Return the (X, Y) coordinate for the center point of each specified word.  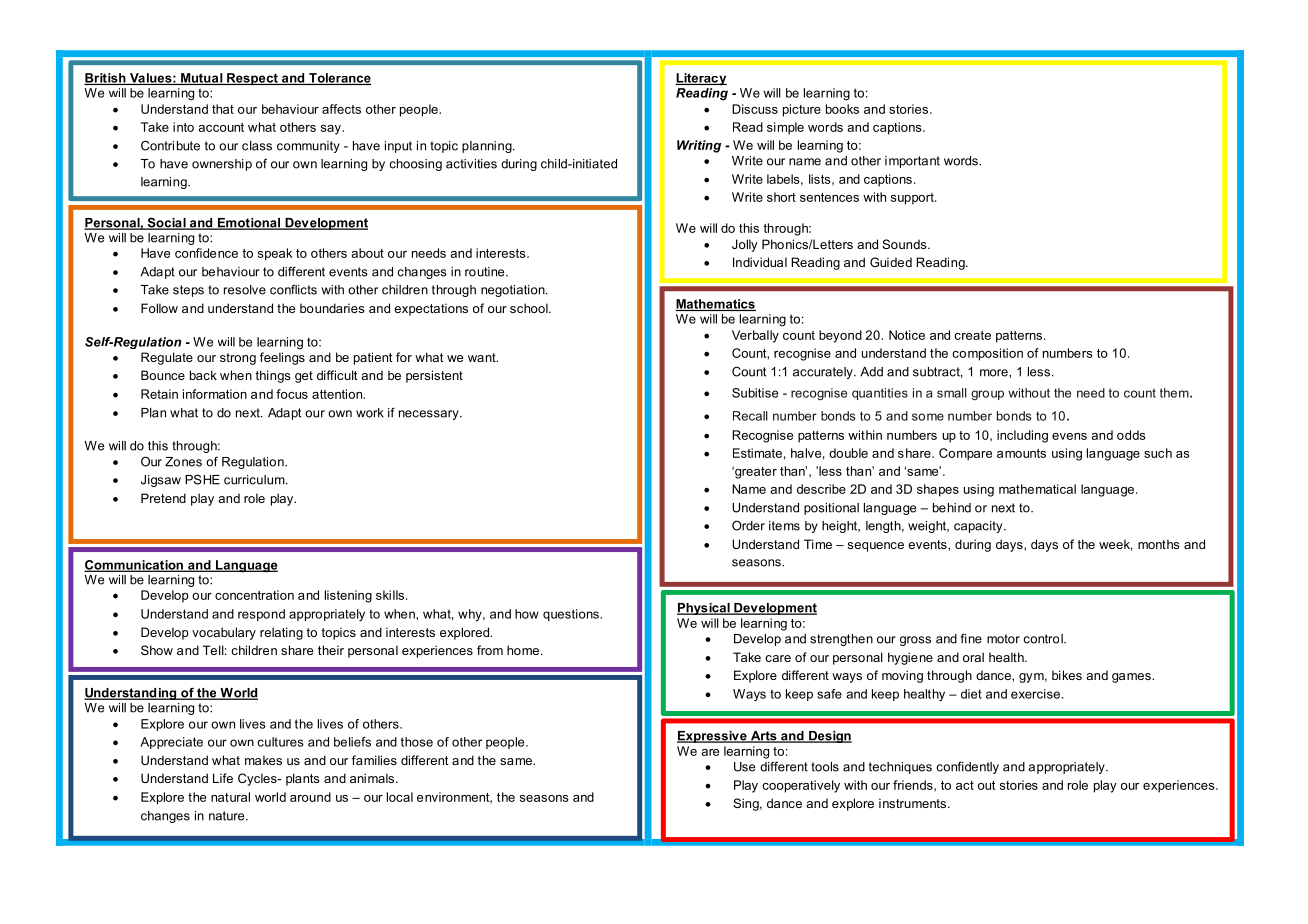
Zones (183, 462)
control (1044, 639)
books (842, 109)
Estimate (757, 453)
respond (261, 615)
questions (572, 615)
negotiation (514, 291)
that (223, 109)
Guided (891, 262)
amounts (1021, 453)
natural (230, 797)
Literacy (701, 79)
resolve (245, 290)
